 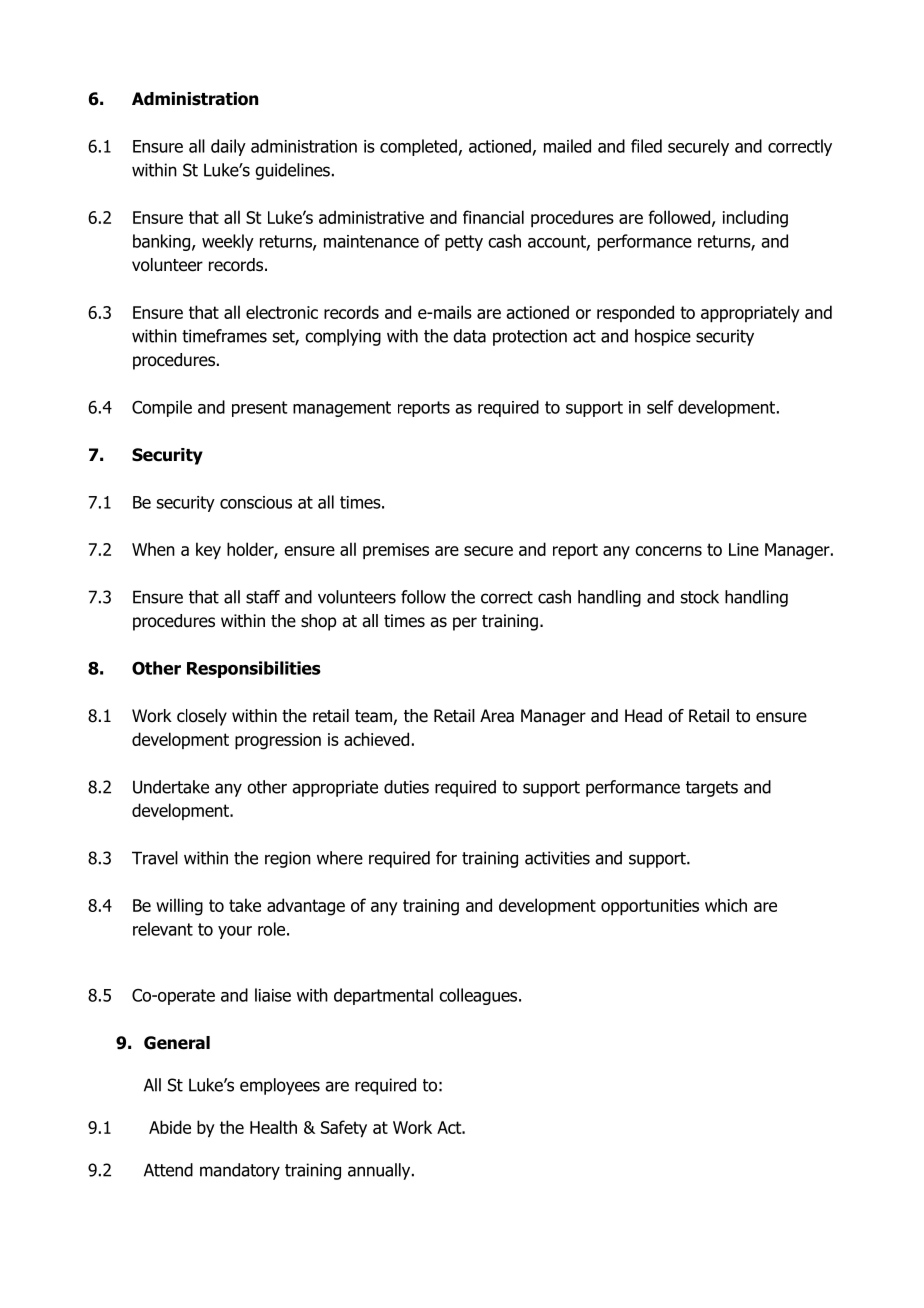 What do you see at coordinates (469, 336) in the document?
I see `data` at bounding box center [469, 336].
